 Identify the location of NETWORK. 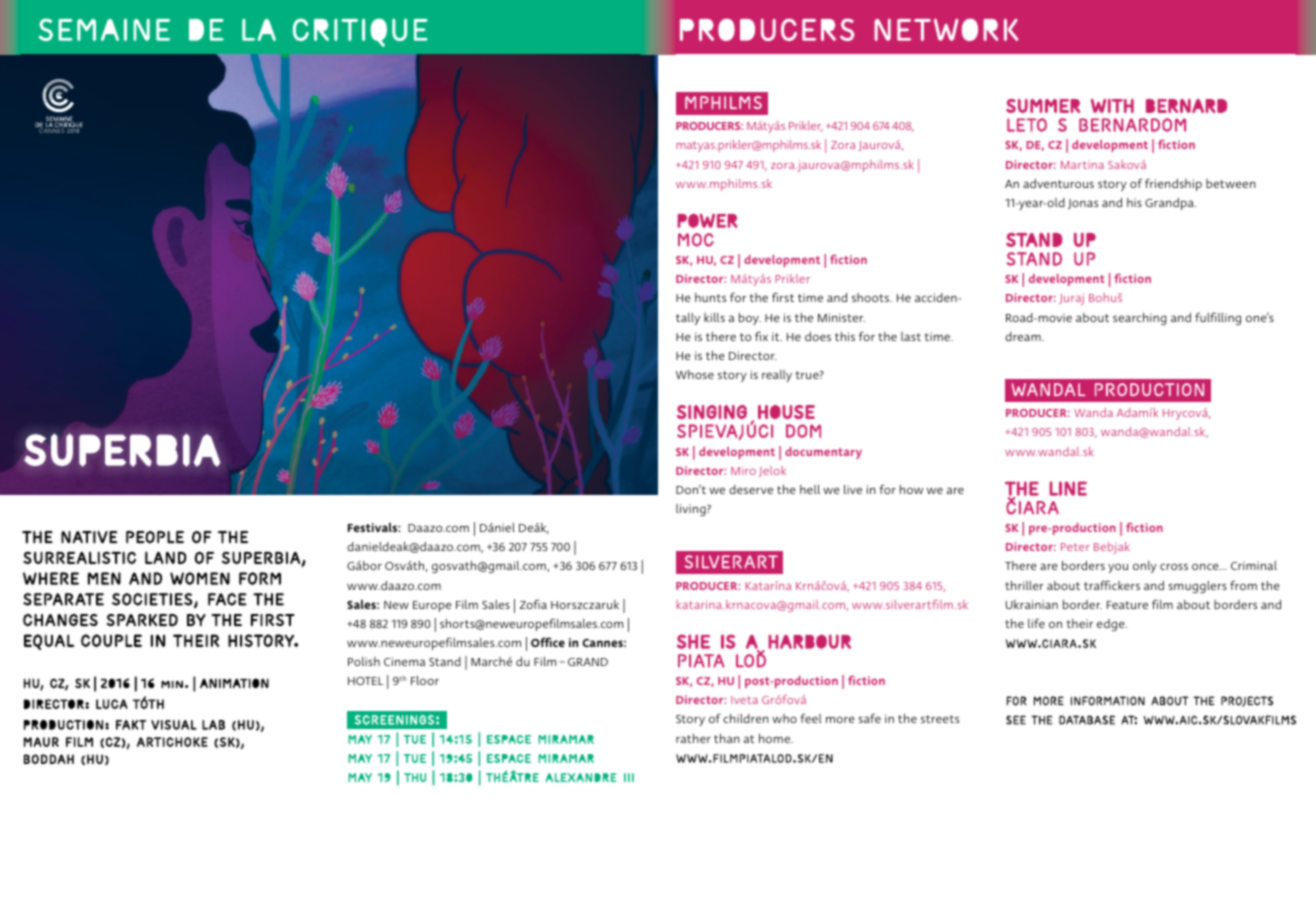
(946, 29).
